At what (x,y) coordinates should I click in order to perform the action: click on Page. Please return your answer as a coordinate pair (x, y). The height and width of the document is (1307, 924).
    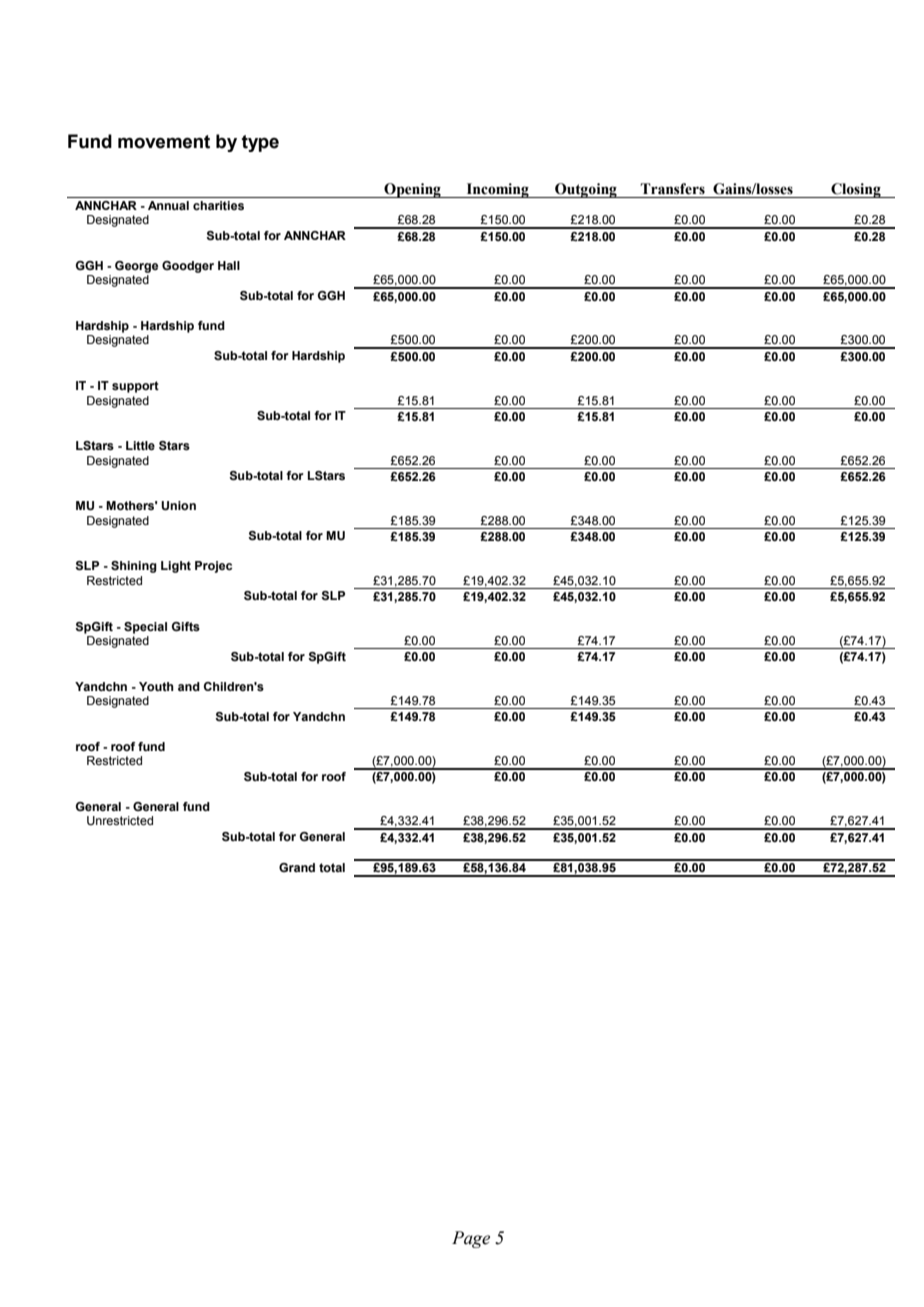
    Looking at the image, I should click on (471, 1239).
